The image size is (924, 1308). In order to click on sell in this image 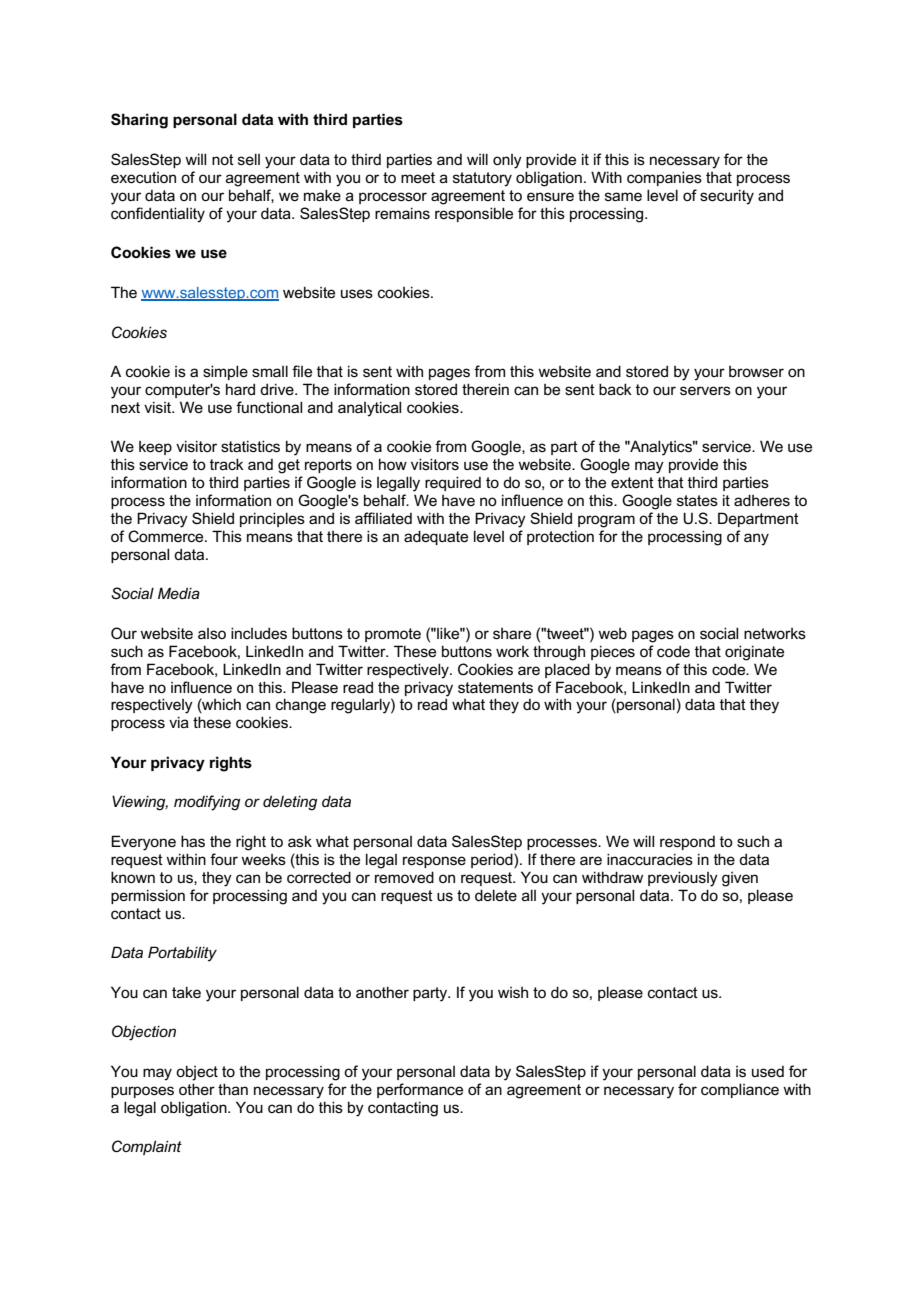, I will do `click(249, 159)`.
